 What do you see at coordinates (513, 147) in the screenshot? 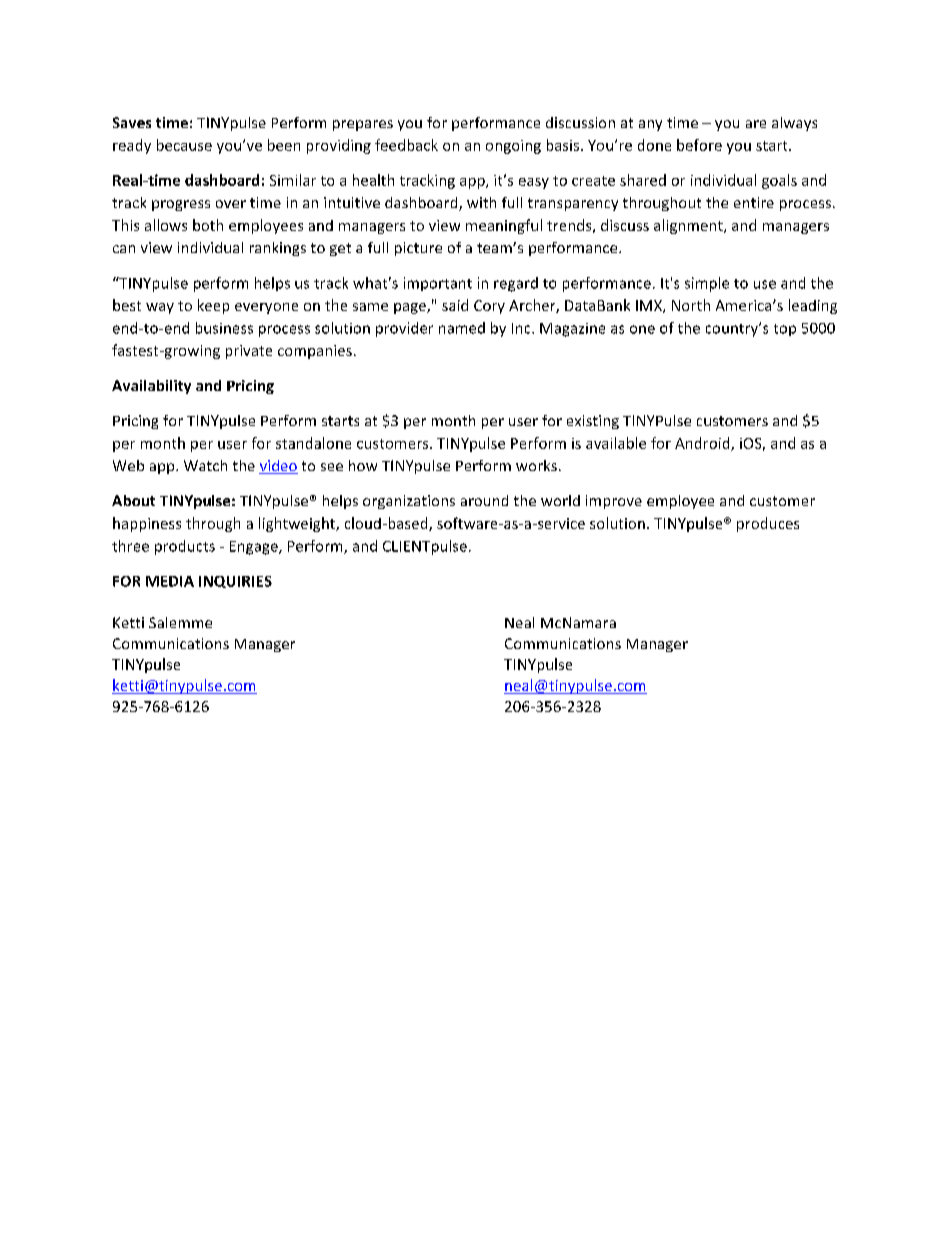
I see `ongoing` at bounding box center [513, 147].
